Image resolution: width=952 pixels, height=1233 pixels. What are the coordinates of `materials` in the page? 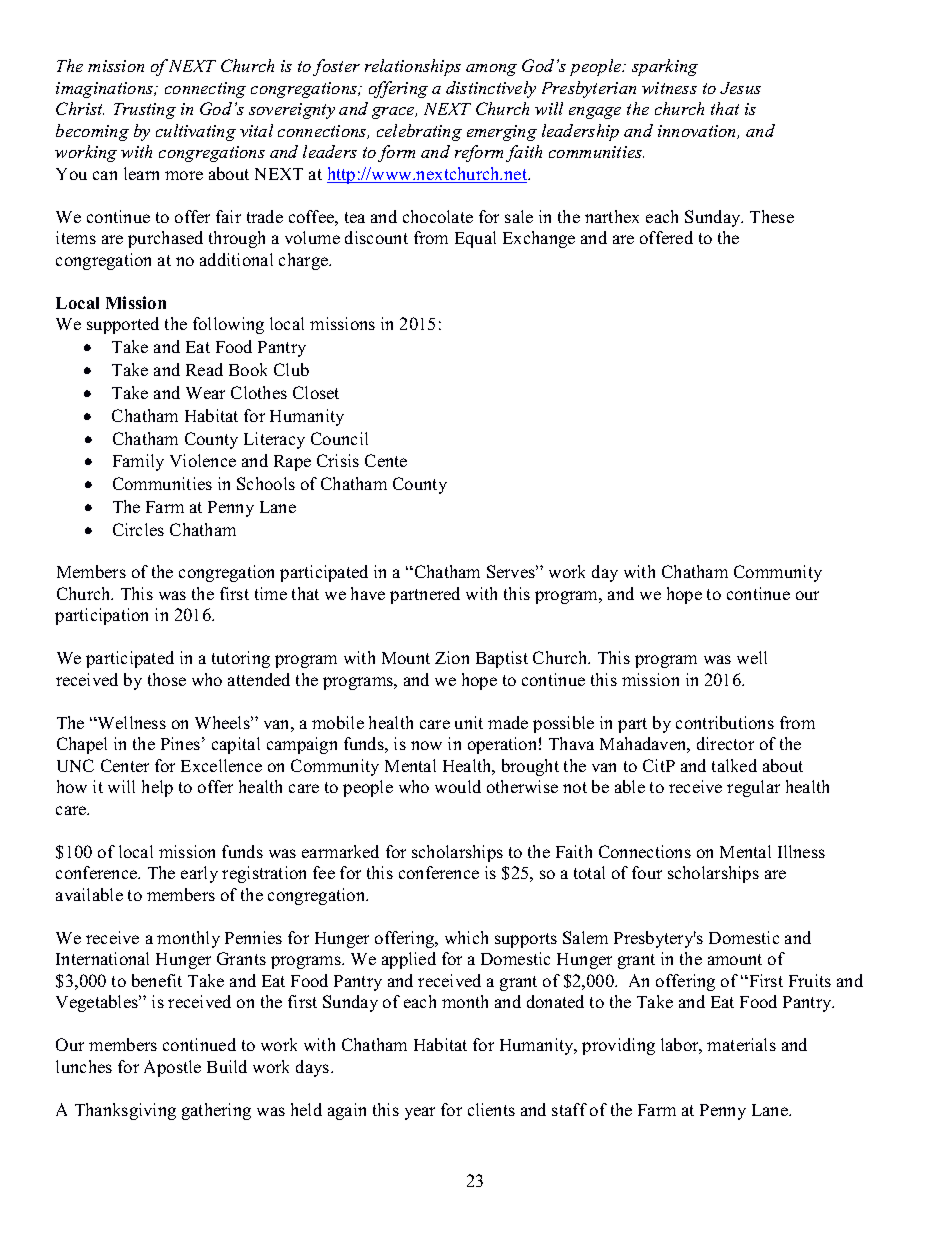 It's located at (741, 1044).
